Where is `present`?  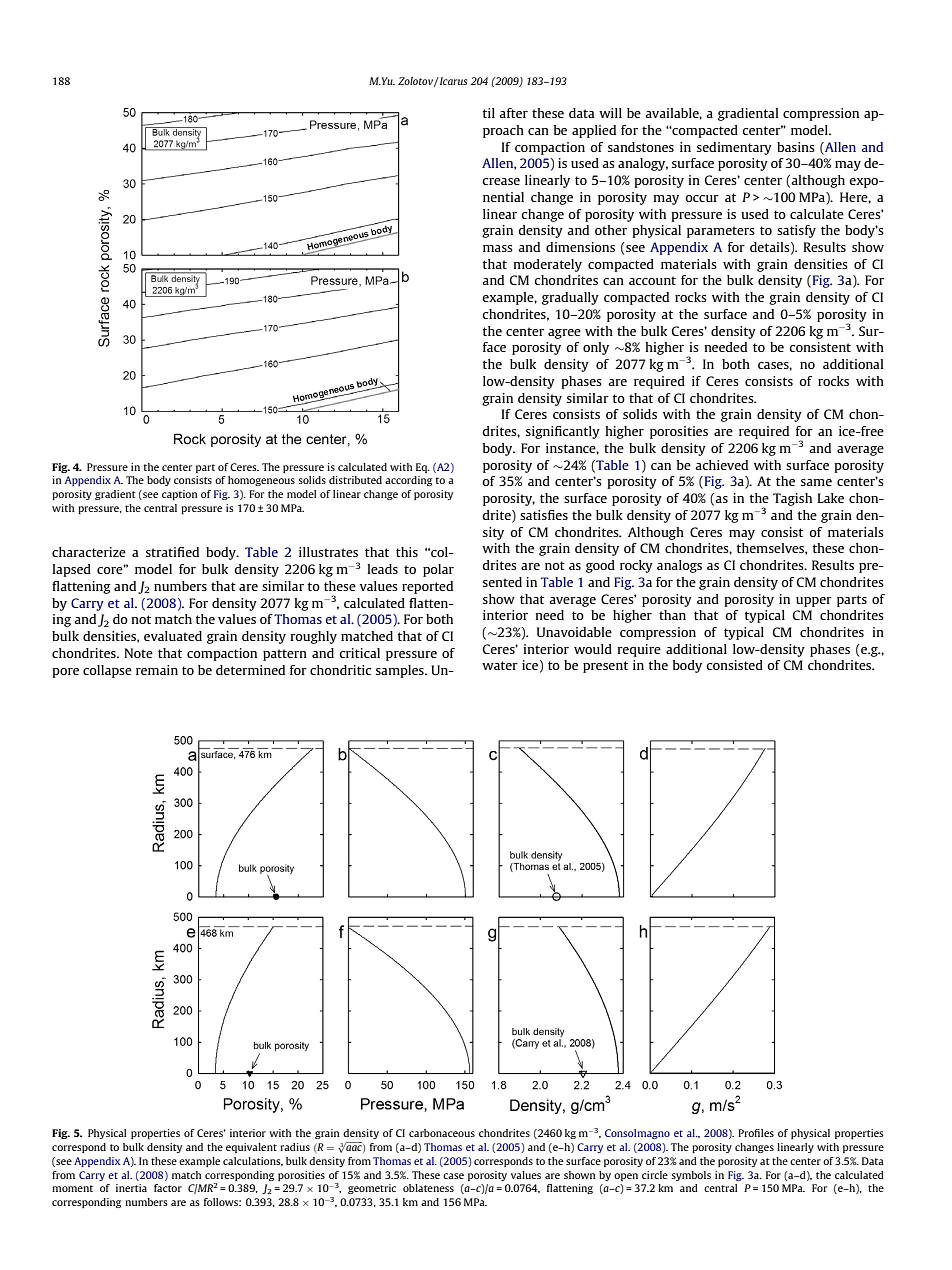
present is located at coordinates (605, 667).
